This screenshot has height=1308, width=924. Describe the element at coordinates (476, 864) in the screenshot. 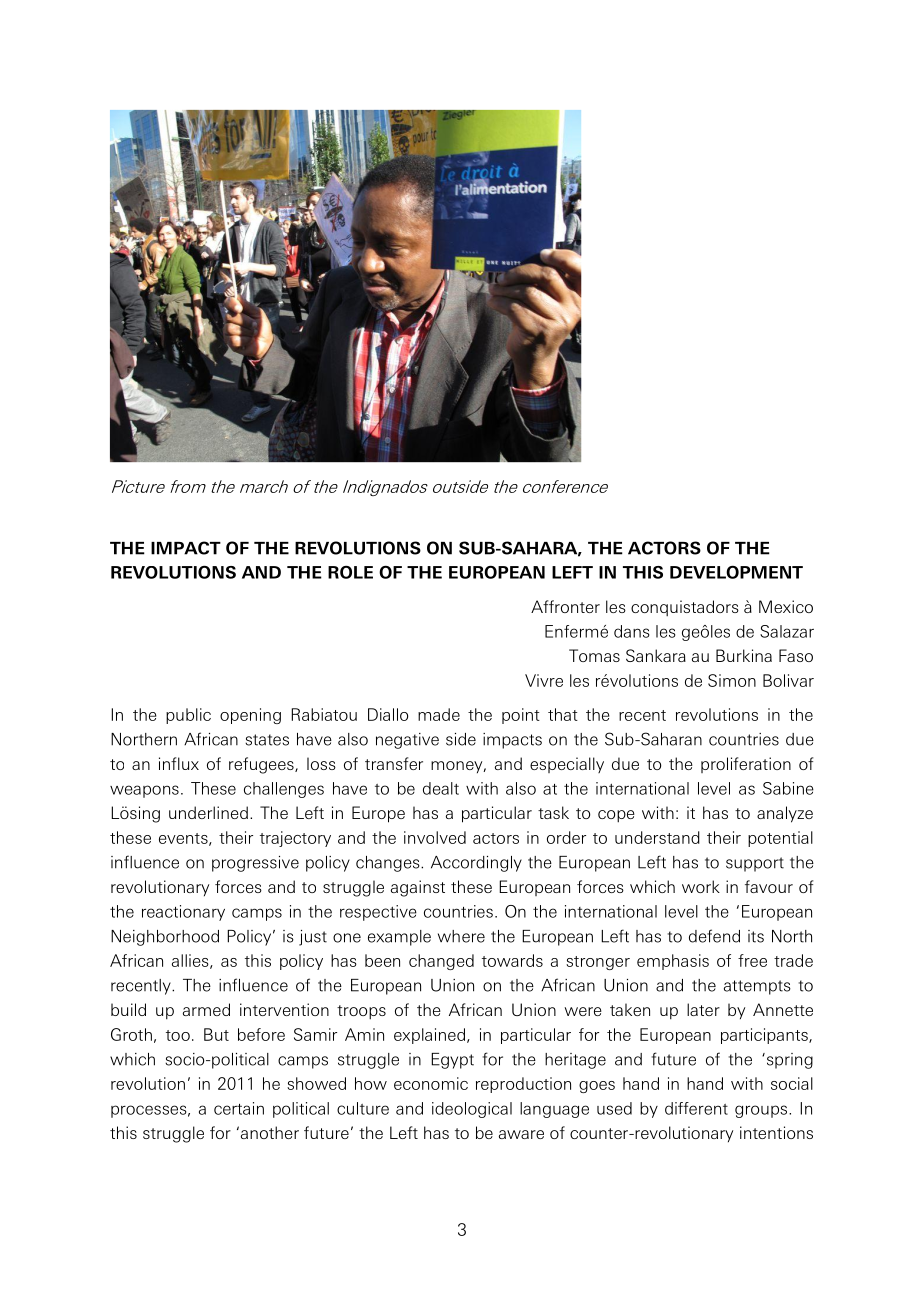

I see `Accordingly` at that location.
